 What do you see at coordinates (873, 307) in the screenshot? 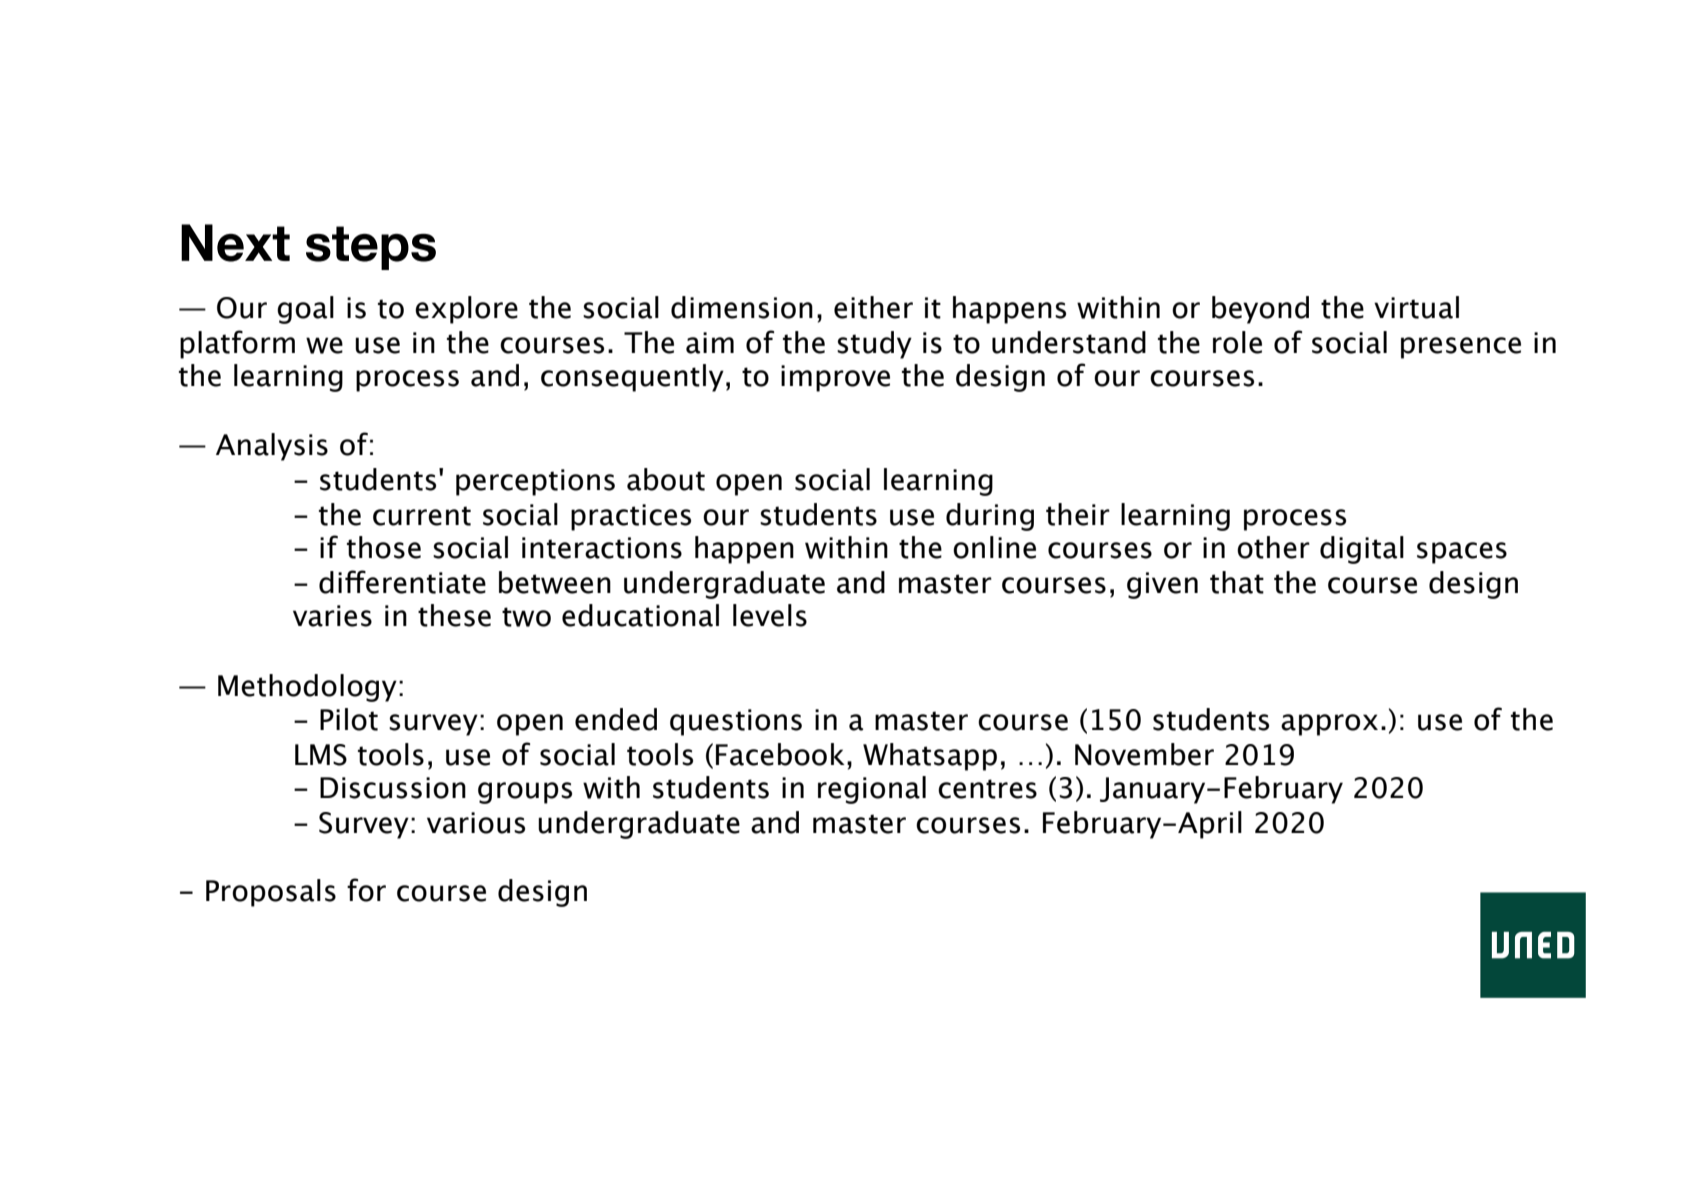
I see `either` at bounding box center [873, 307].
